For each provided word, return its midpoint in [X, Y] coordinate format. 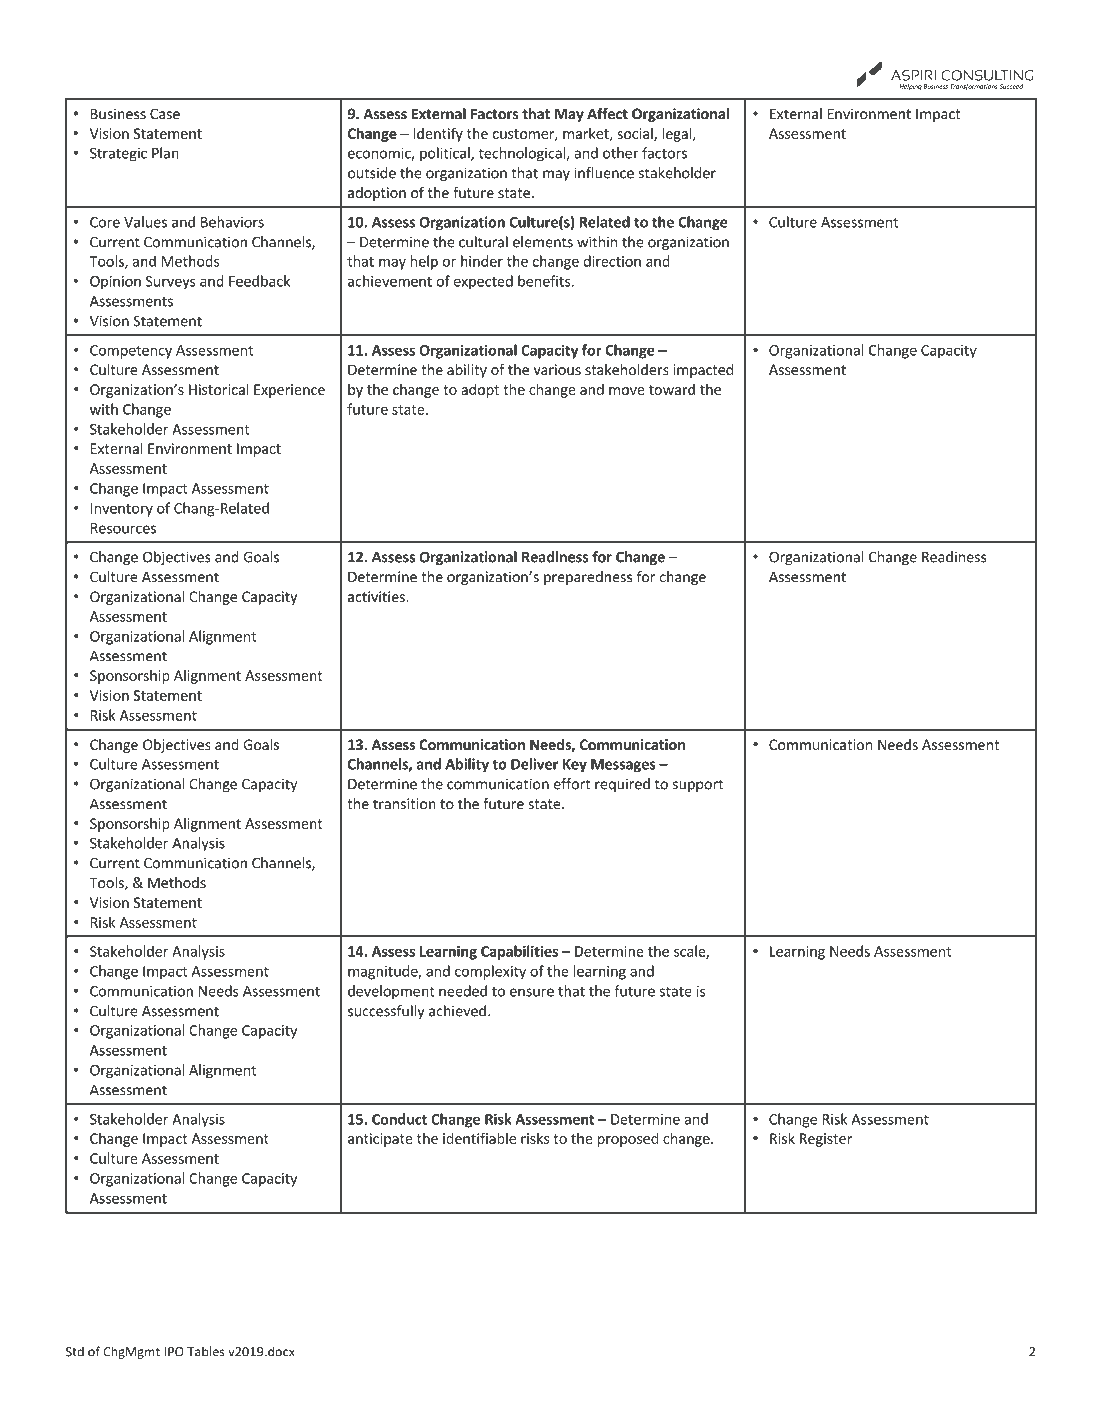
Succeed [1011, 86]
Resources [123, 528]
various [557, 369]
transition [404, 804]
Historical [219, 389]
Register [826, 1140]
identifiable [479, 1138]
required [622, 785]
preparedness [588, 578]
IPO [174, 1352]
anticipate [380, 1140]
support [698, 785]
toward [672, 389]
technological [523, 154]
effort [572, 784]
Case [165, 114]
